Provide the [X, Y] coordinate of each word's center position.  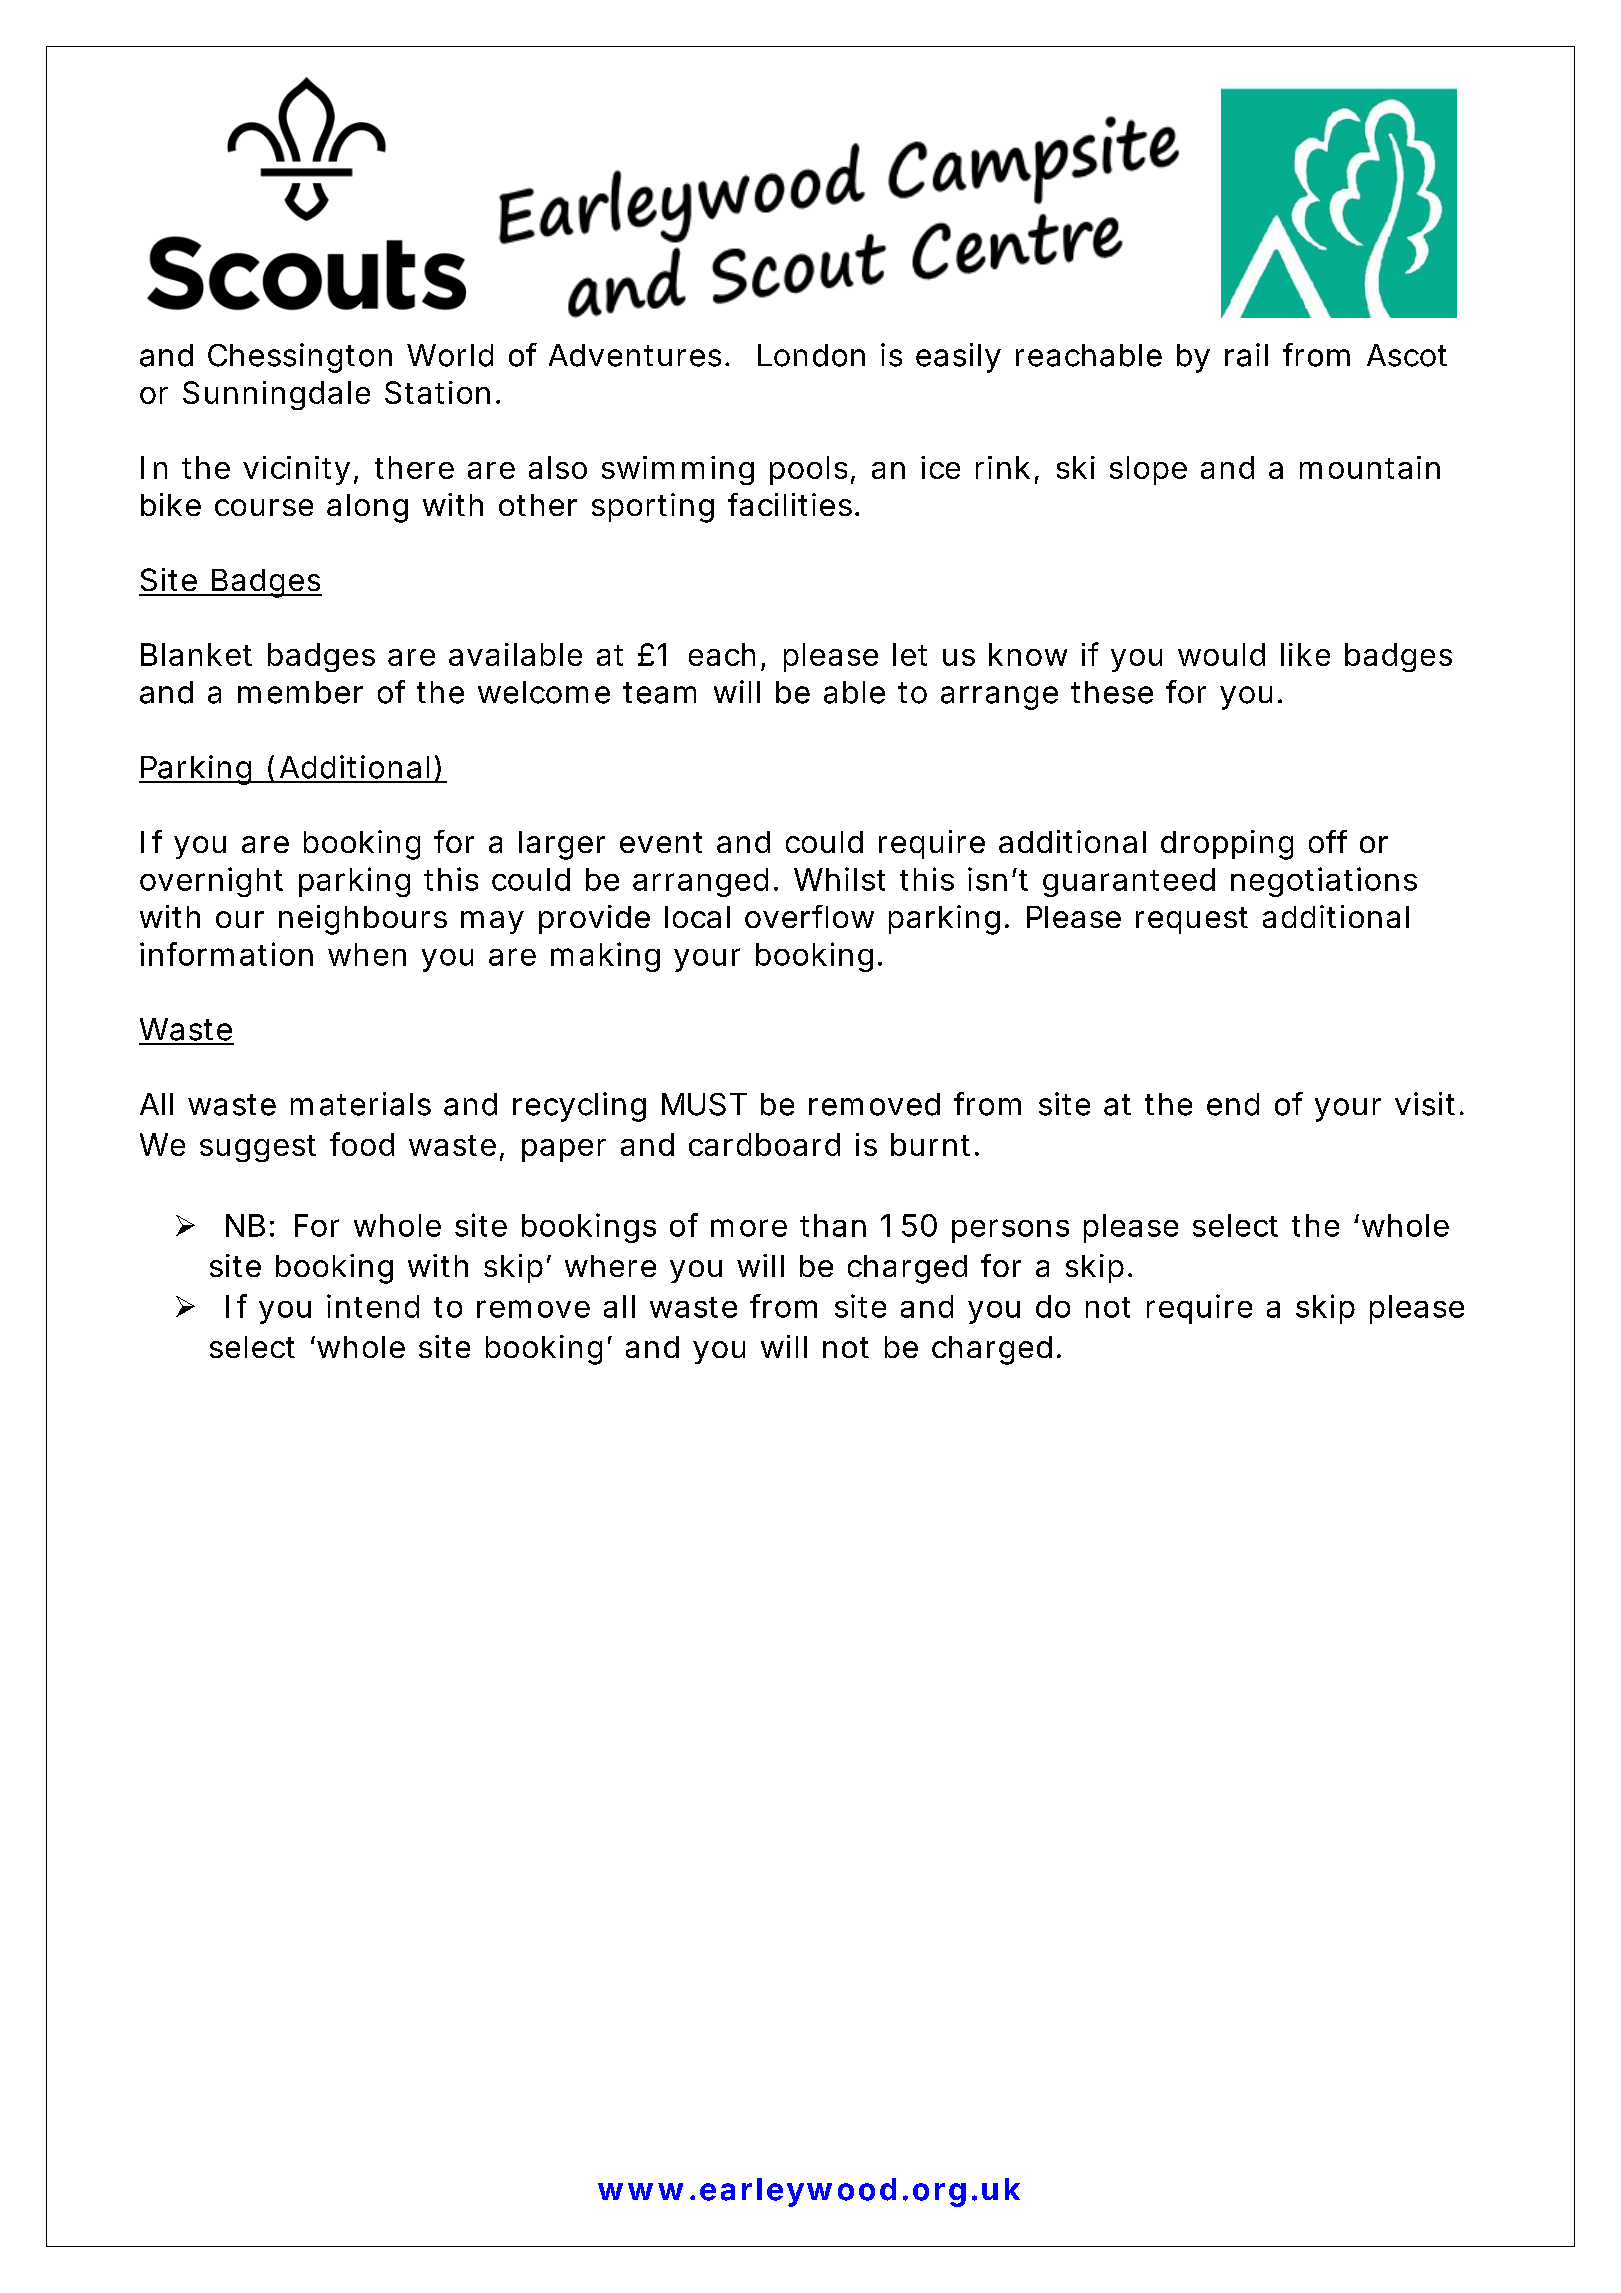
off [1328, 841]
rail [1246, 355]
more [749, 1228]
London [811, 355]
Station [437, 392]
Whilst [839, 879]
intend [373, 1306]
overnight [211, 882]
